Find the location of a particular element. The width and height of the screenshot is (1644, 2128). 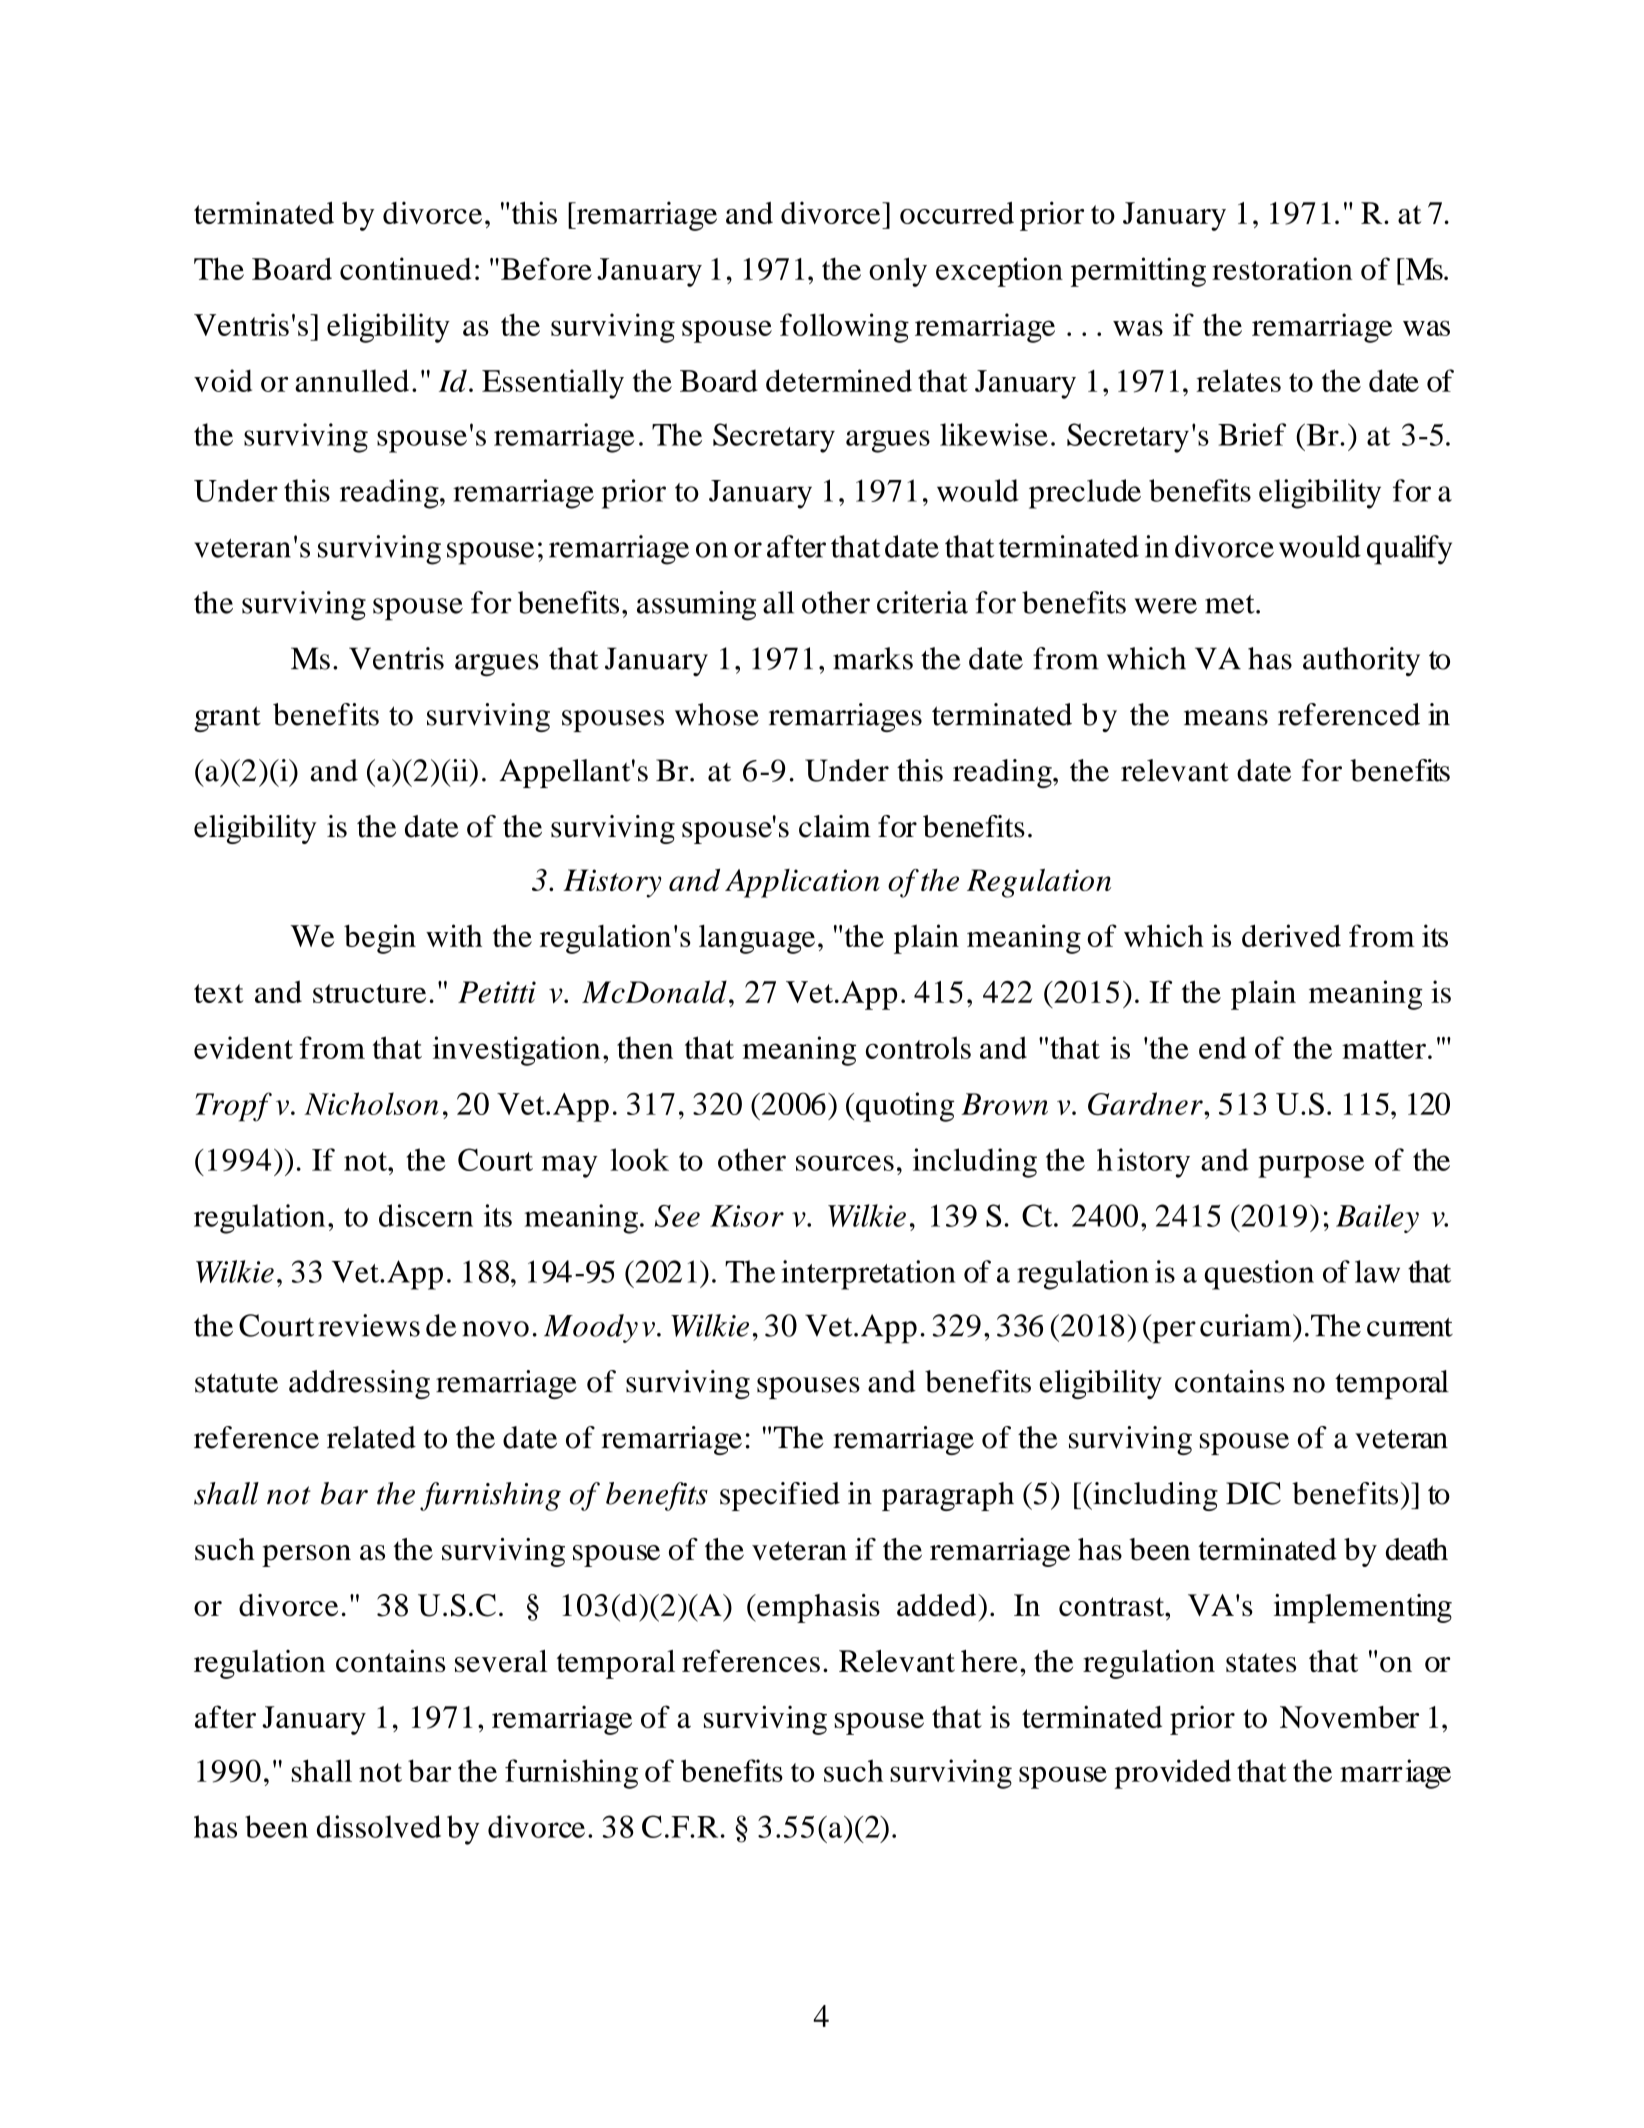

grant is located at coordinates (227, 719).
